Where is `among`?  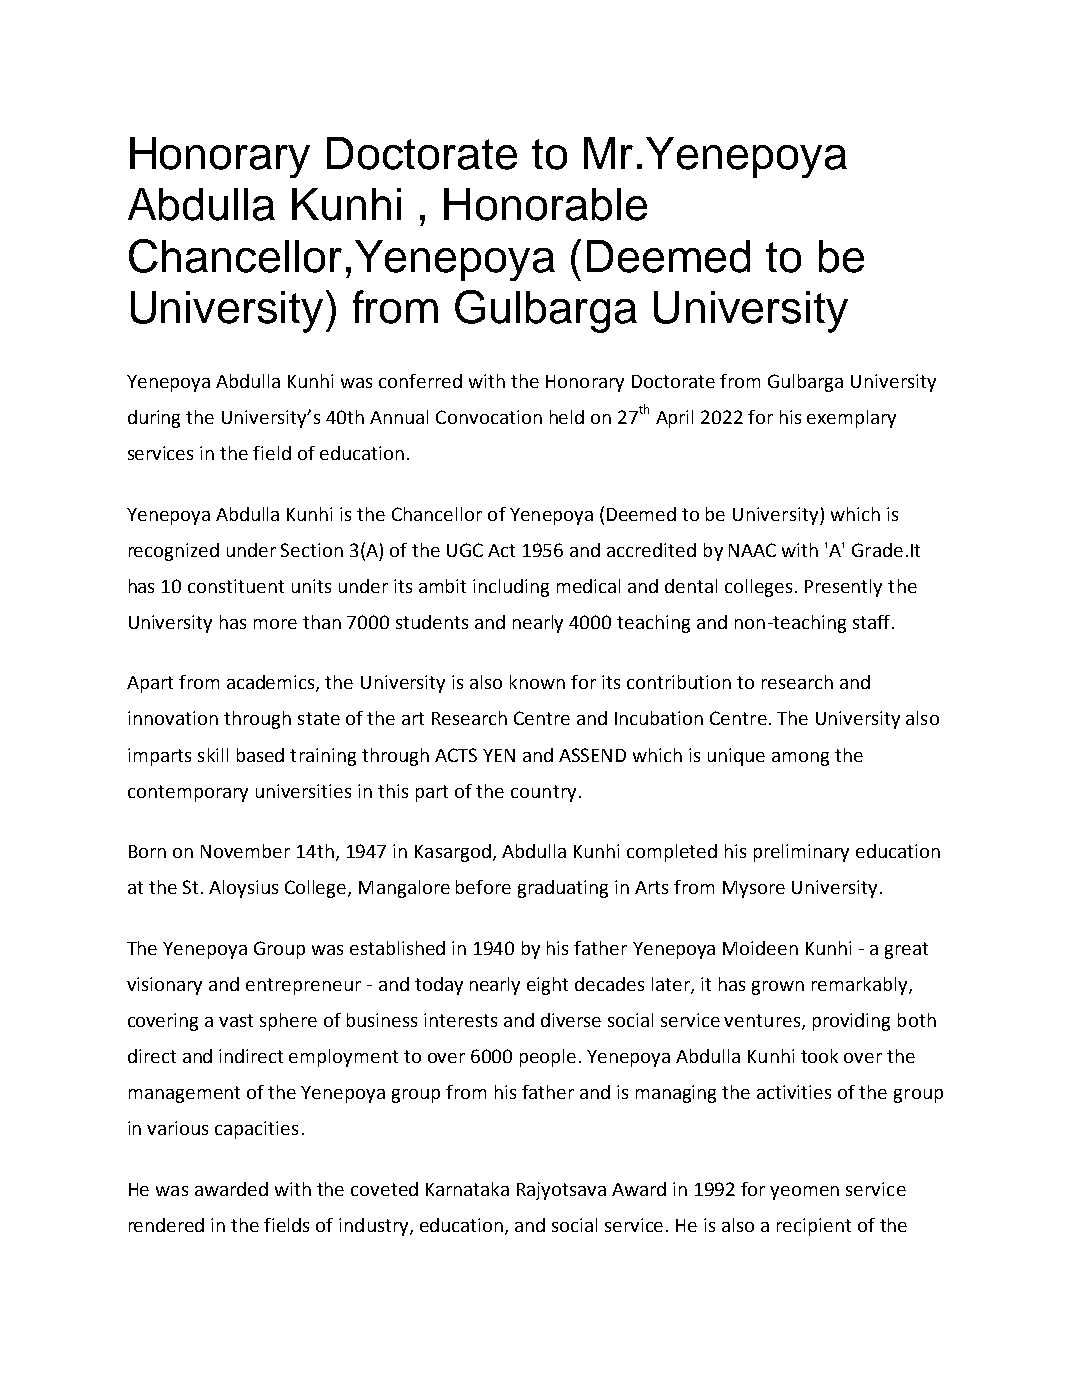
among is located at coordinates (800, 759).
